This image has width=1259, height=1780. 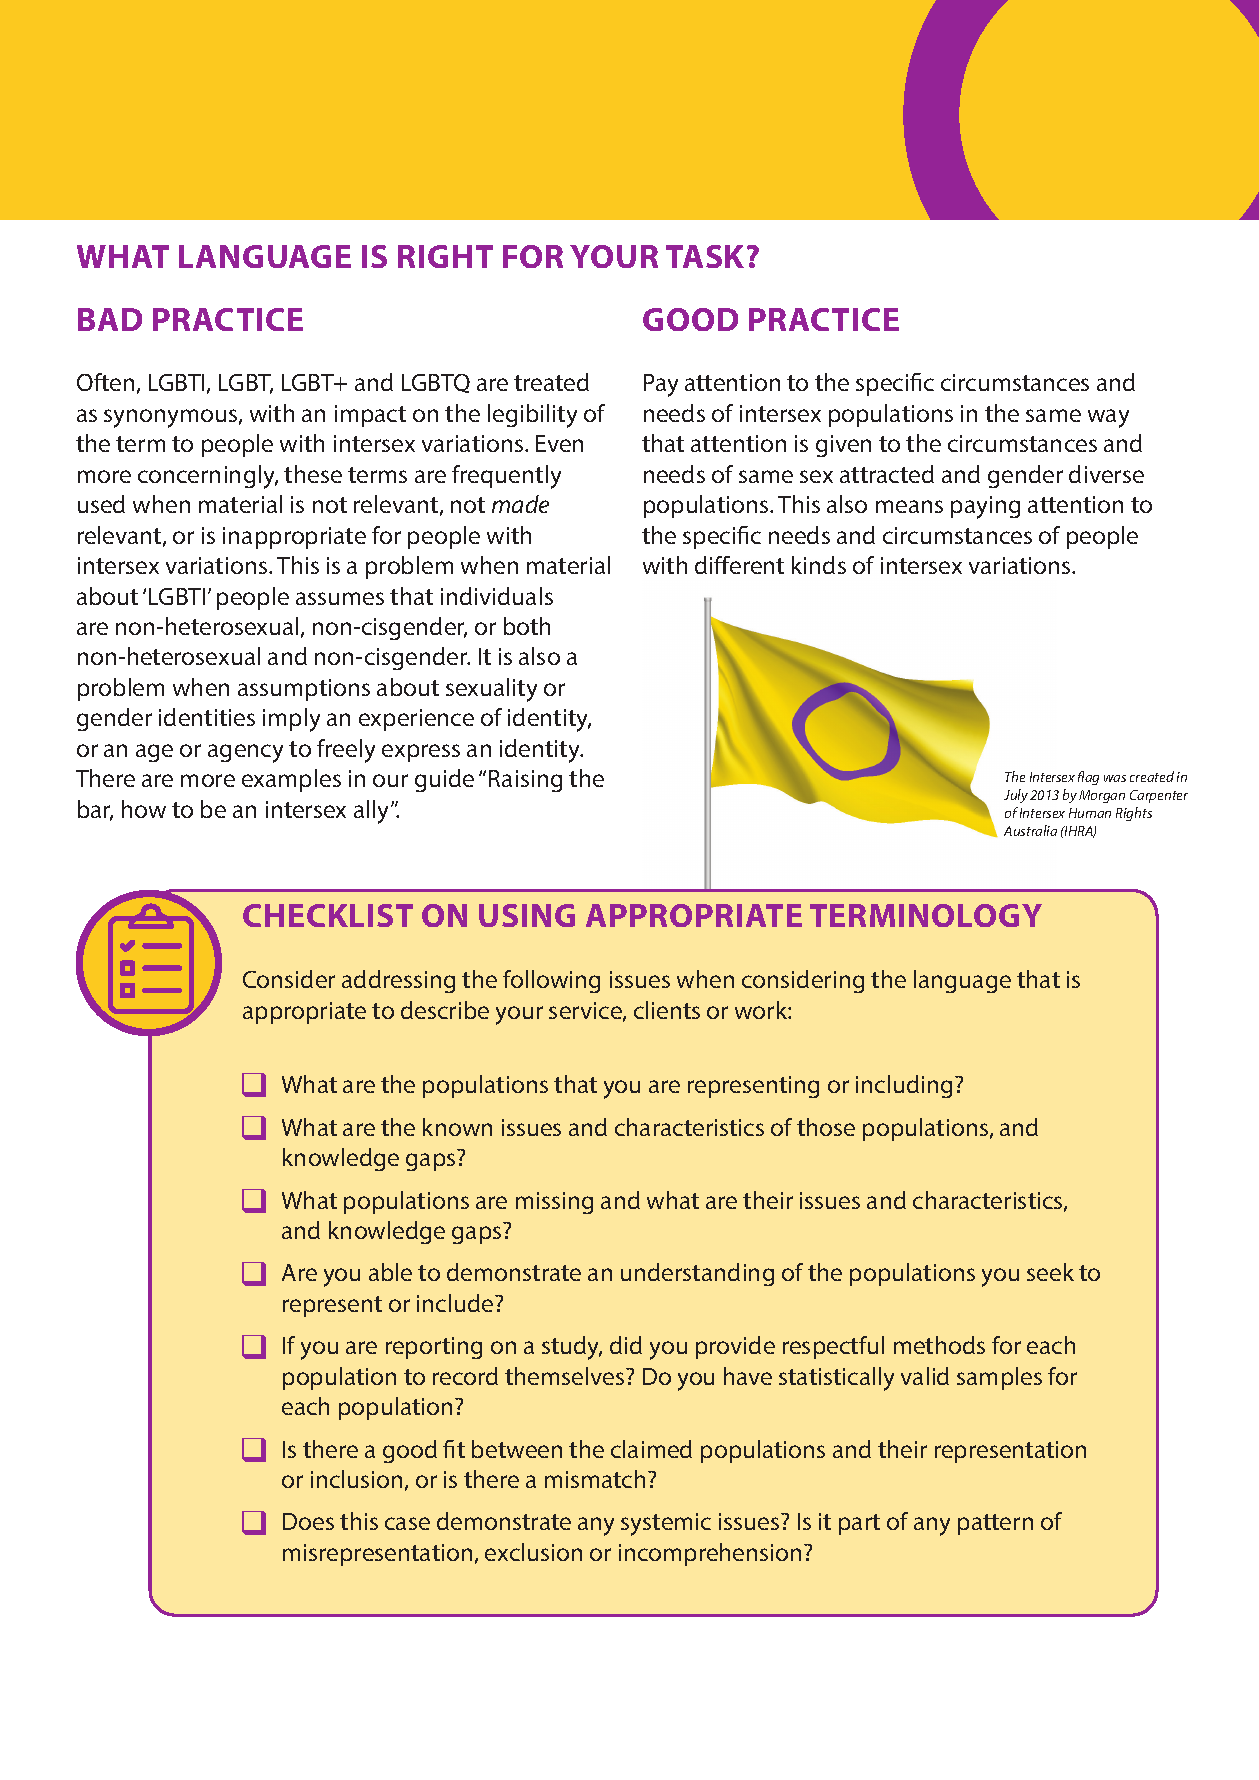 I want to click on TASK, so click(x=705, y=256).
